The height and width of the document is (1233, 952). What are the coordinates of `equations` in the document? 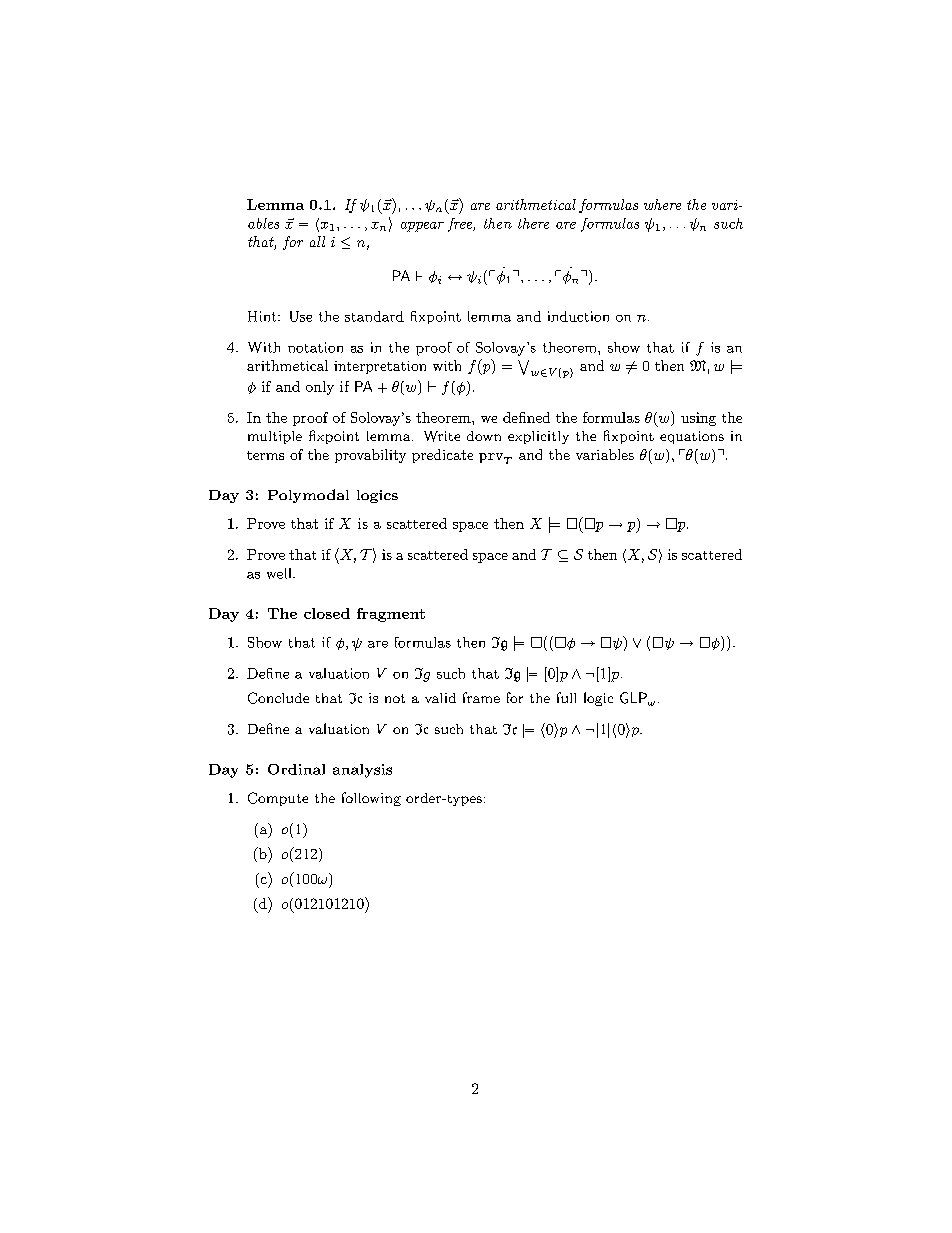 It's located at (692, 437).
